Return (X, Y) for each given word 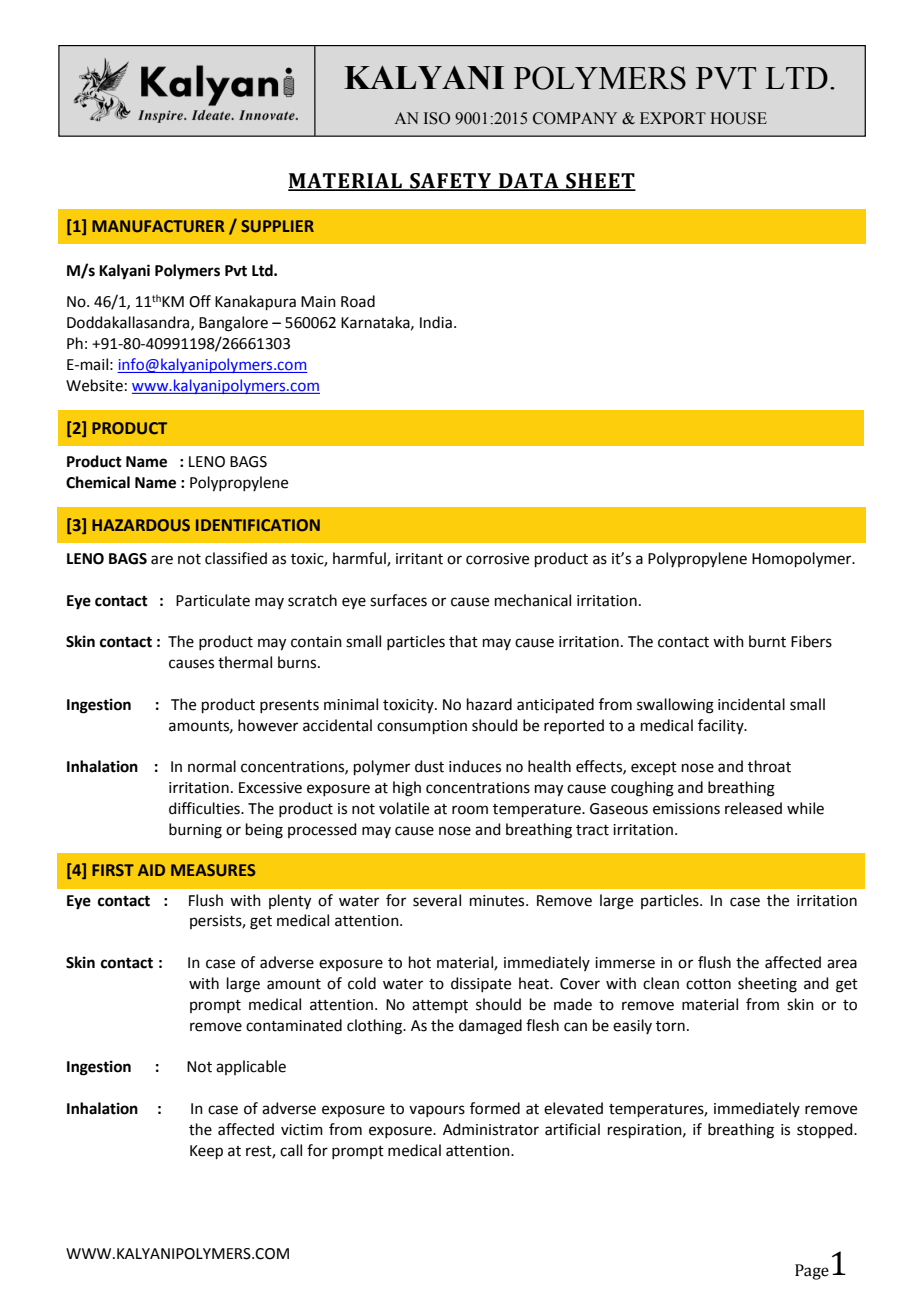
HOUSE (738, 118)
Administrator (491, 1129)
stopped (826, 1130)
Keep (206, 1152)
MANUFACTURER (158, 226)
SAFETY (451, 182)
